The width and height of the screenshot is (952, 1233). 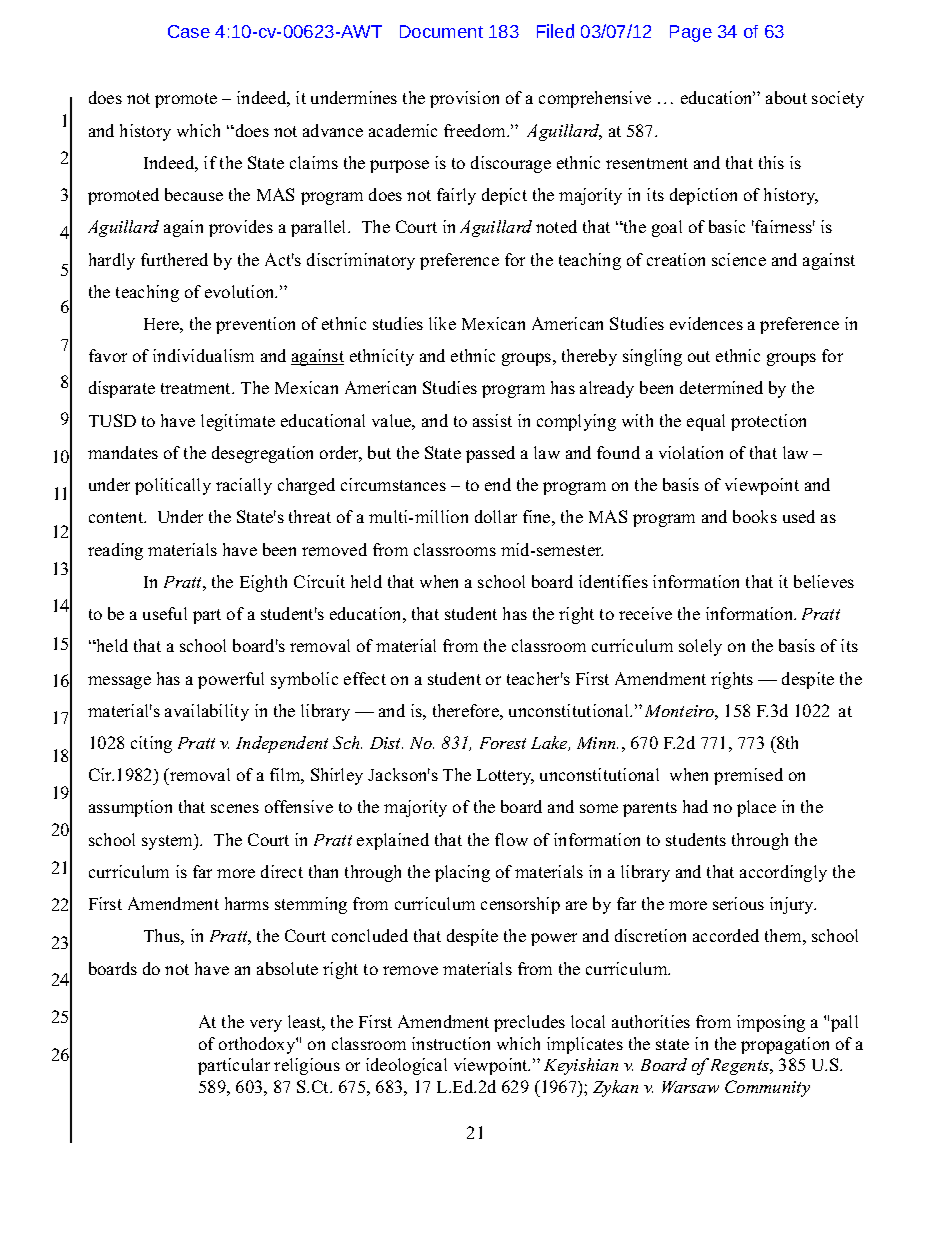 What do you see at coordinates (197, 388) in the screenshot?
I see `treatment` at bounding box center [197, 388].
